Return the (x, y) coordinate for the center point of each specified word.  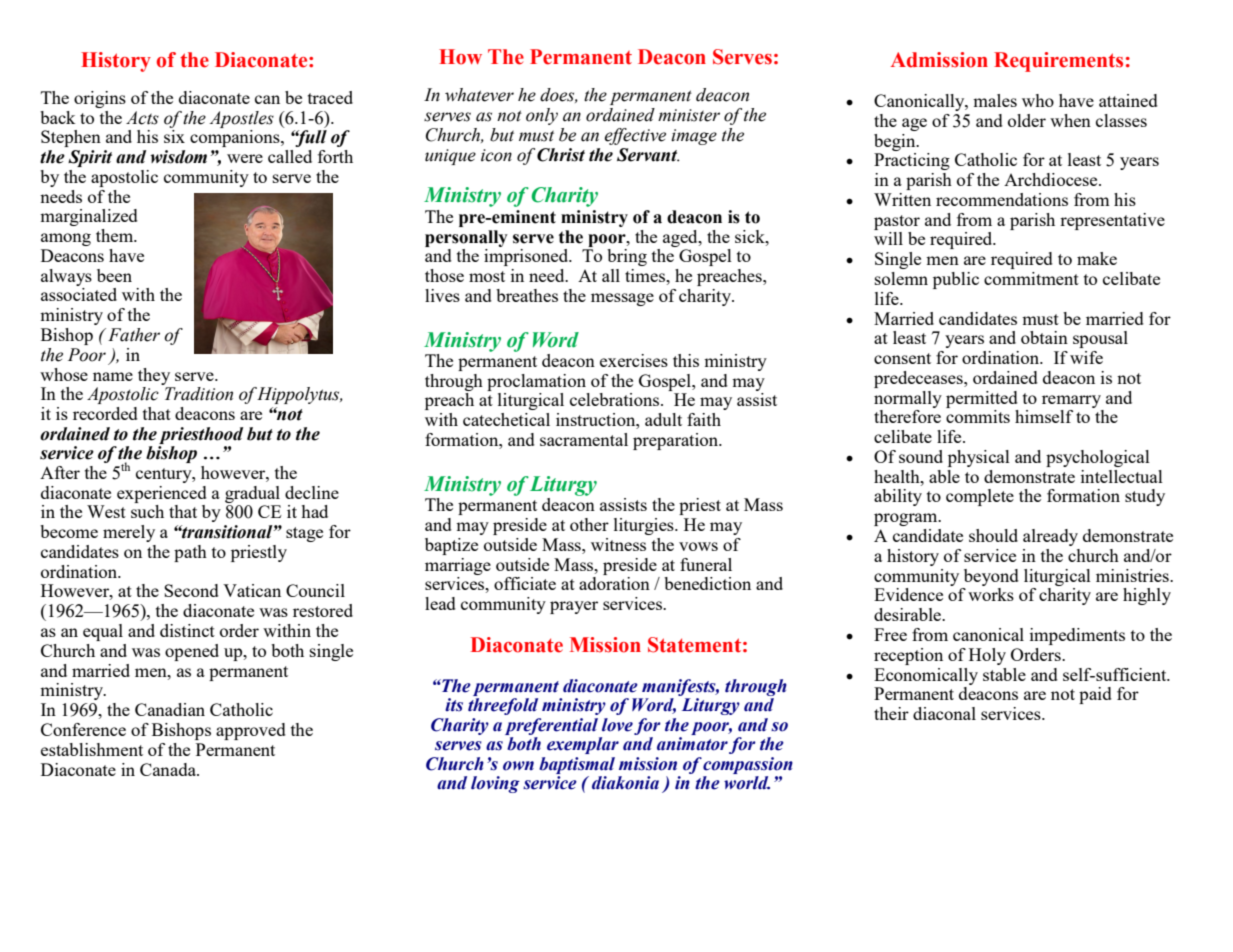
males (995, 100)
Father (134, 335)
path (190, 553)
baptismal (577, 765)
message (622, 299)
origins (100, 99)
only (542, 116)
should (993, 535)
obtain (1044, 337)
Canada (169, 769)
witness (618, 544)
